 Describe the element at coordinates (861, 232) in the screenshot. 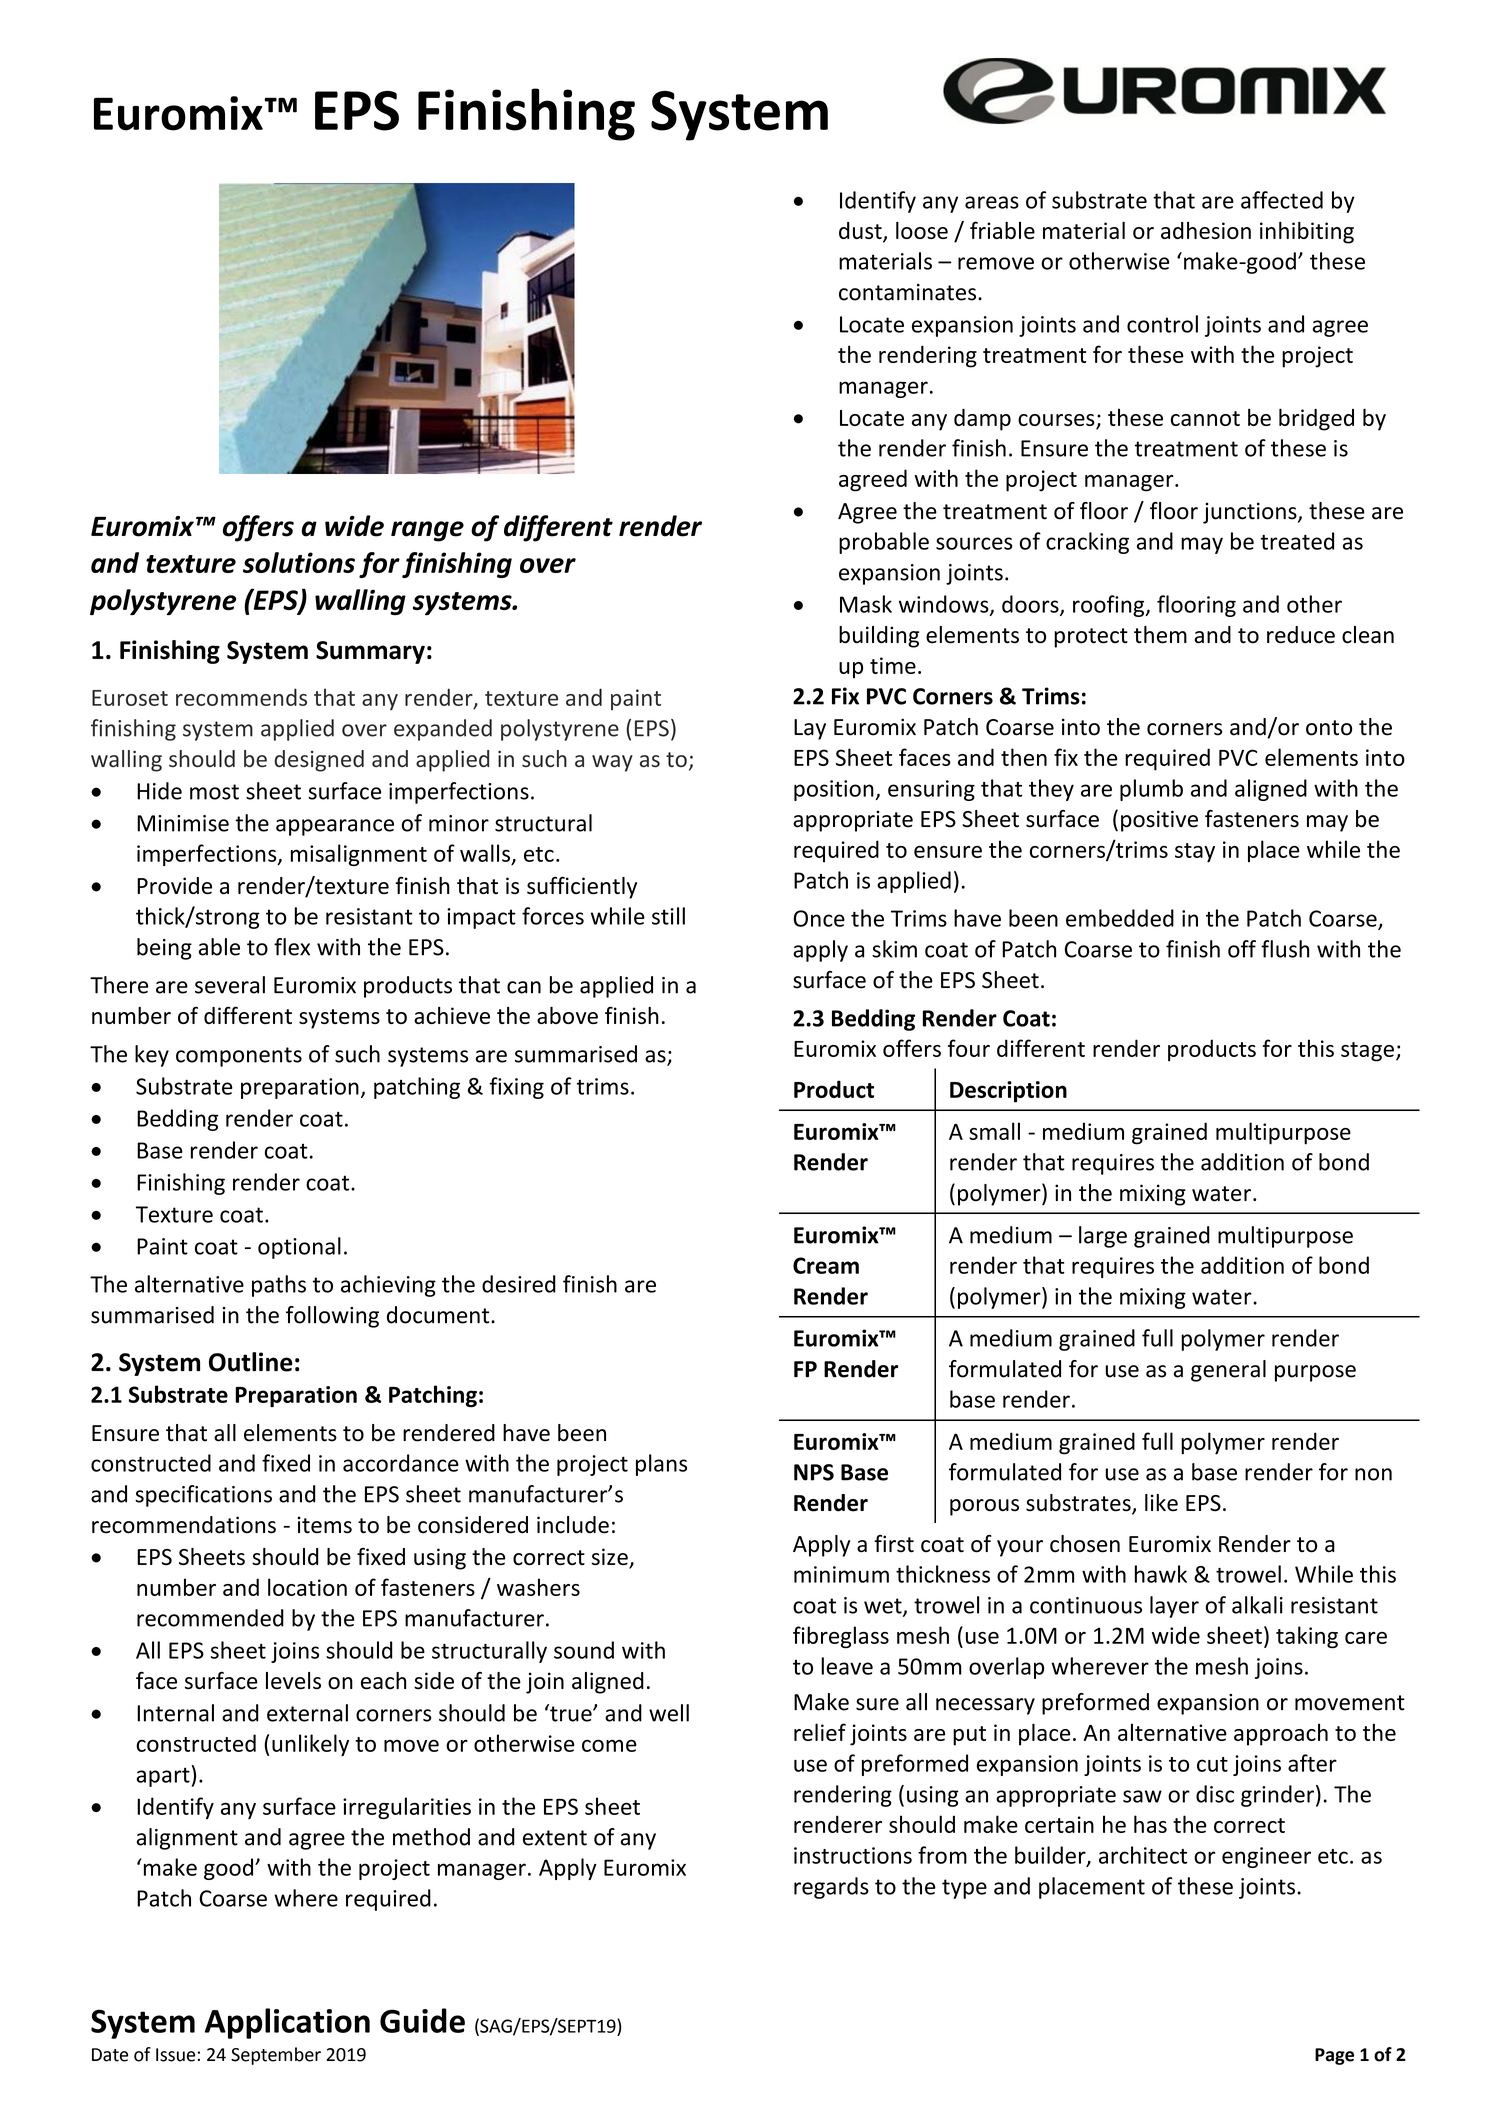

I see `dust` at that location.
